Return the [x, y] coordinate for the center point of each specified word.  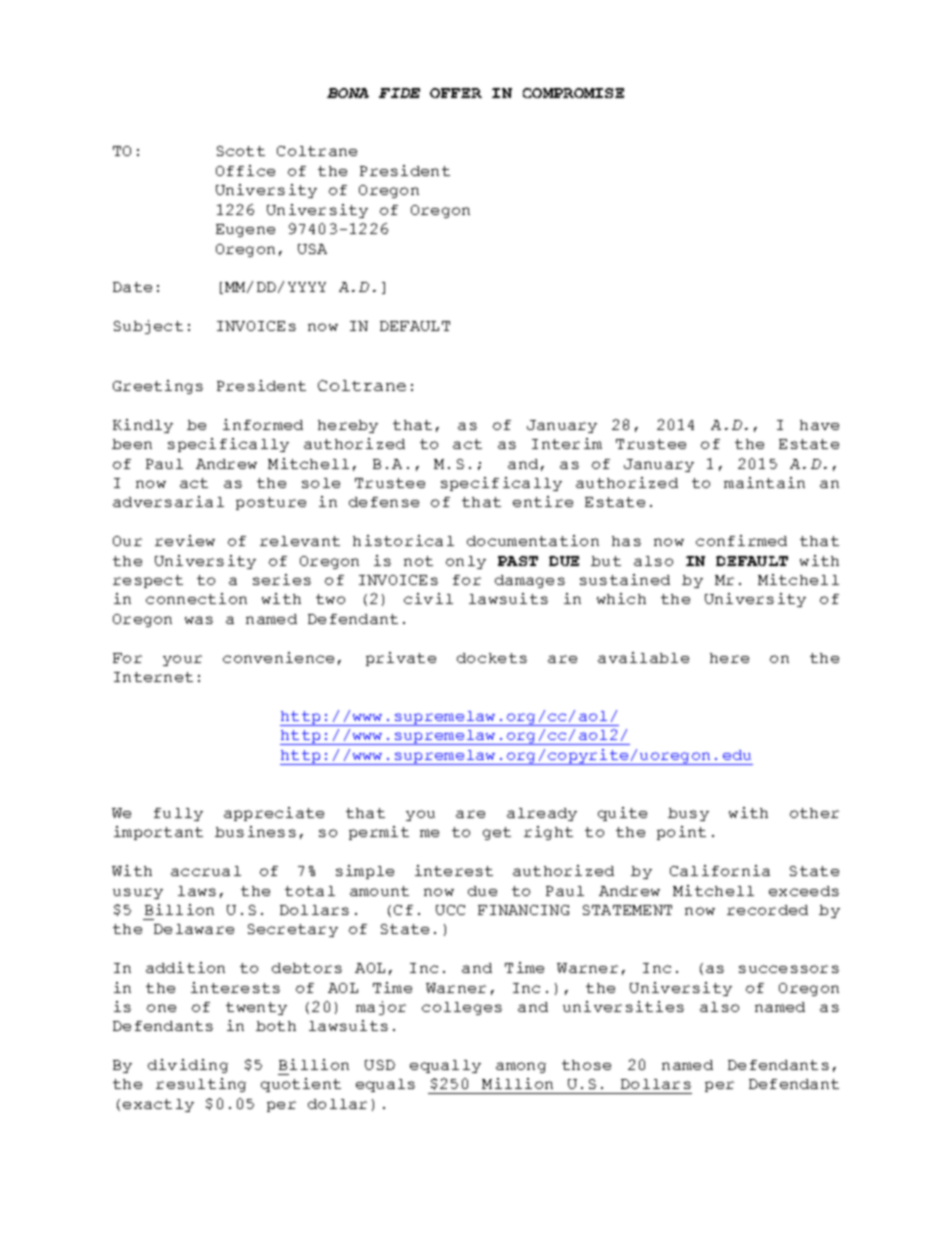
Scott [241, 151]
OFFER [456, 93]
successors [789, 969]
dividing [188, 1066]
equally [445, 1066]
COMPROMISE [573, 93]
